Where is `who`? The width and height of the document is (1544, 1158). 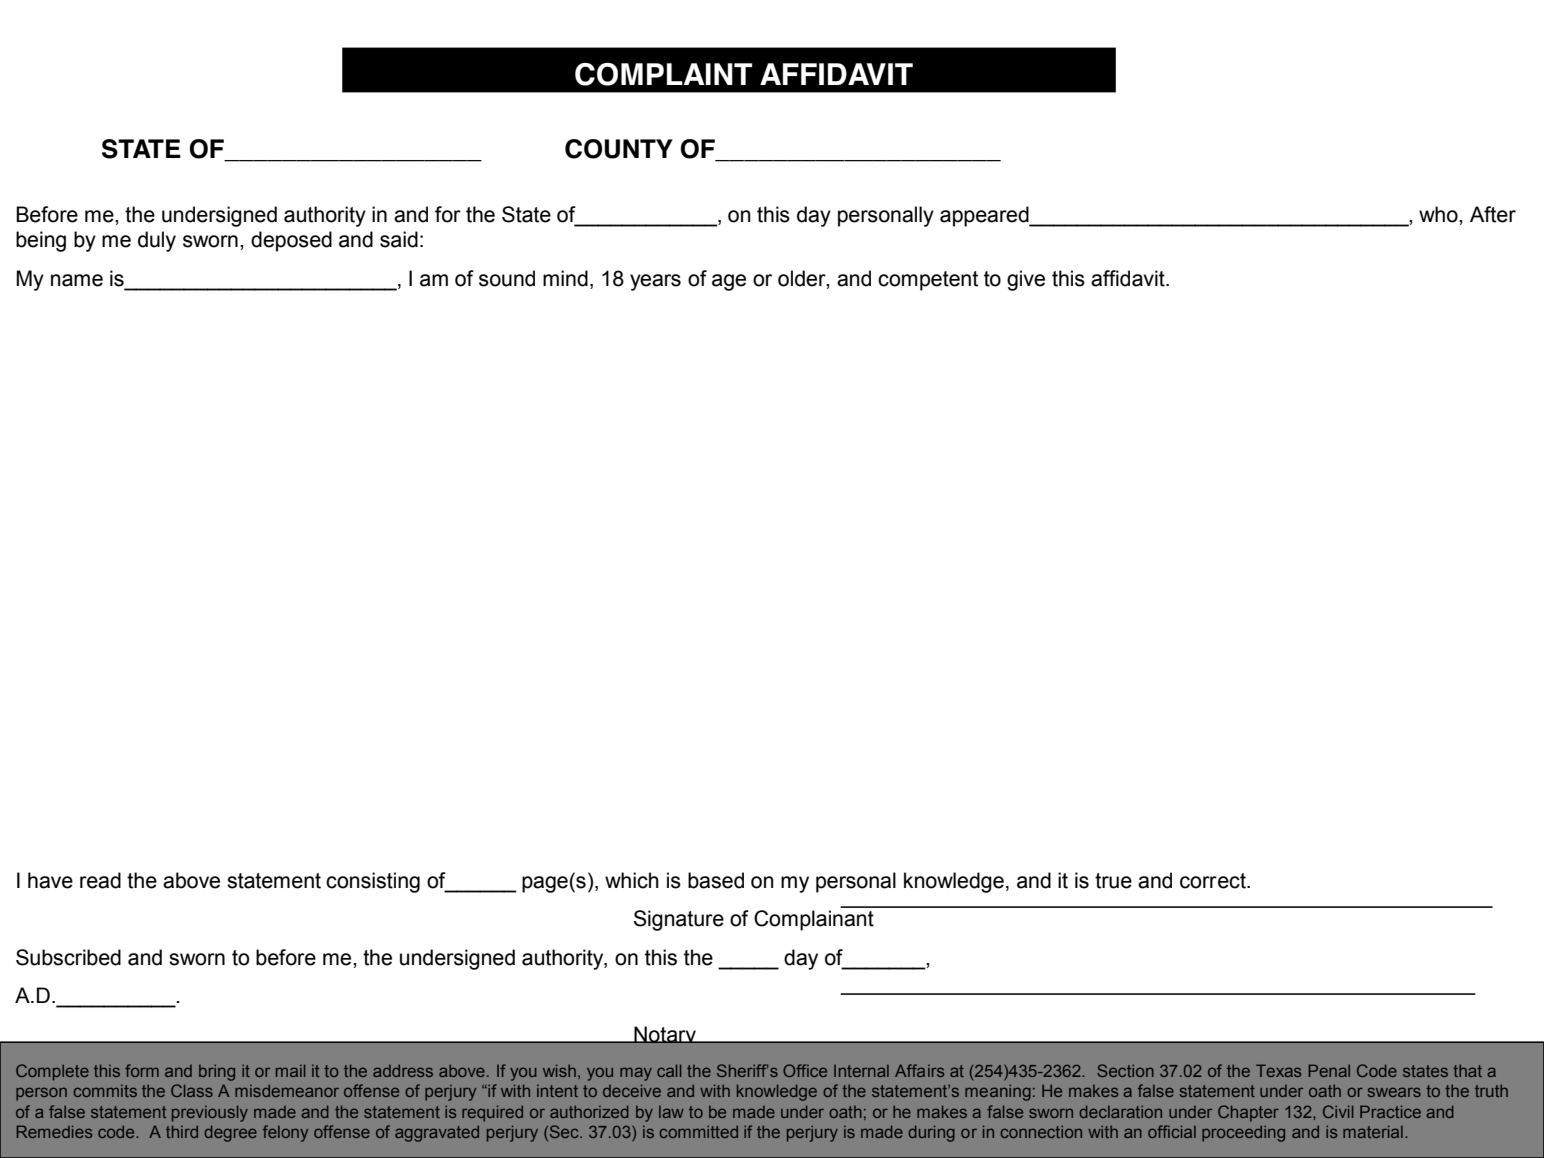 who is located at coordinates (1439, 214).
